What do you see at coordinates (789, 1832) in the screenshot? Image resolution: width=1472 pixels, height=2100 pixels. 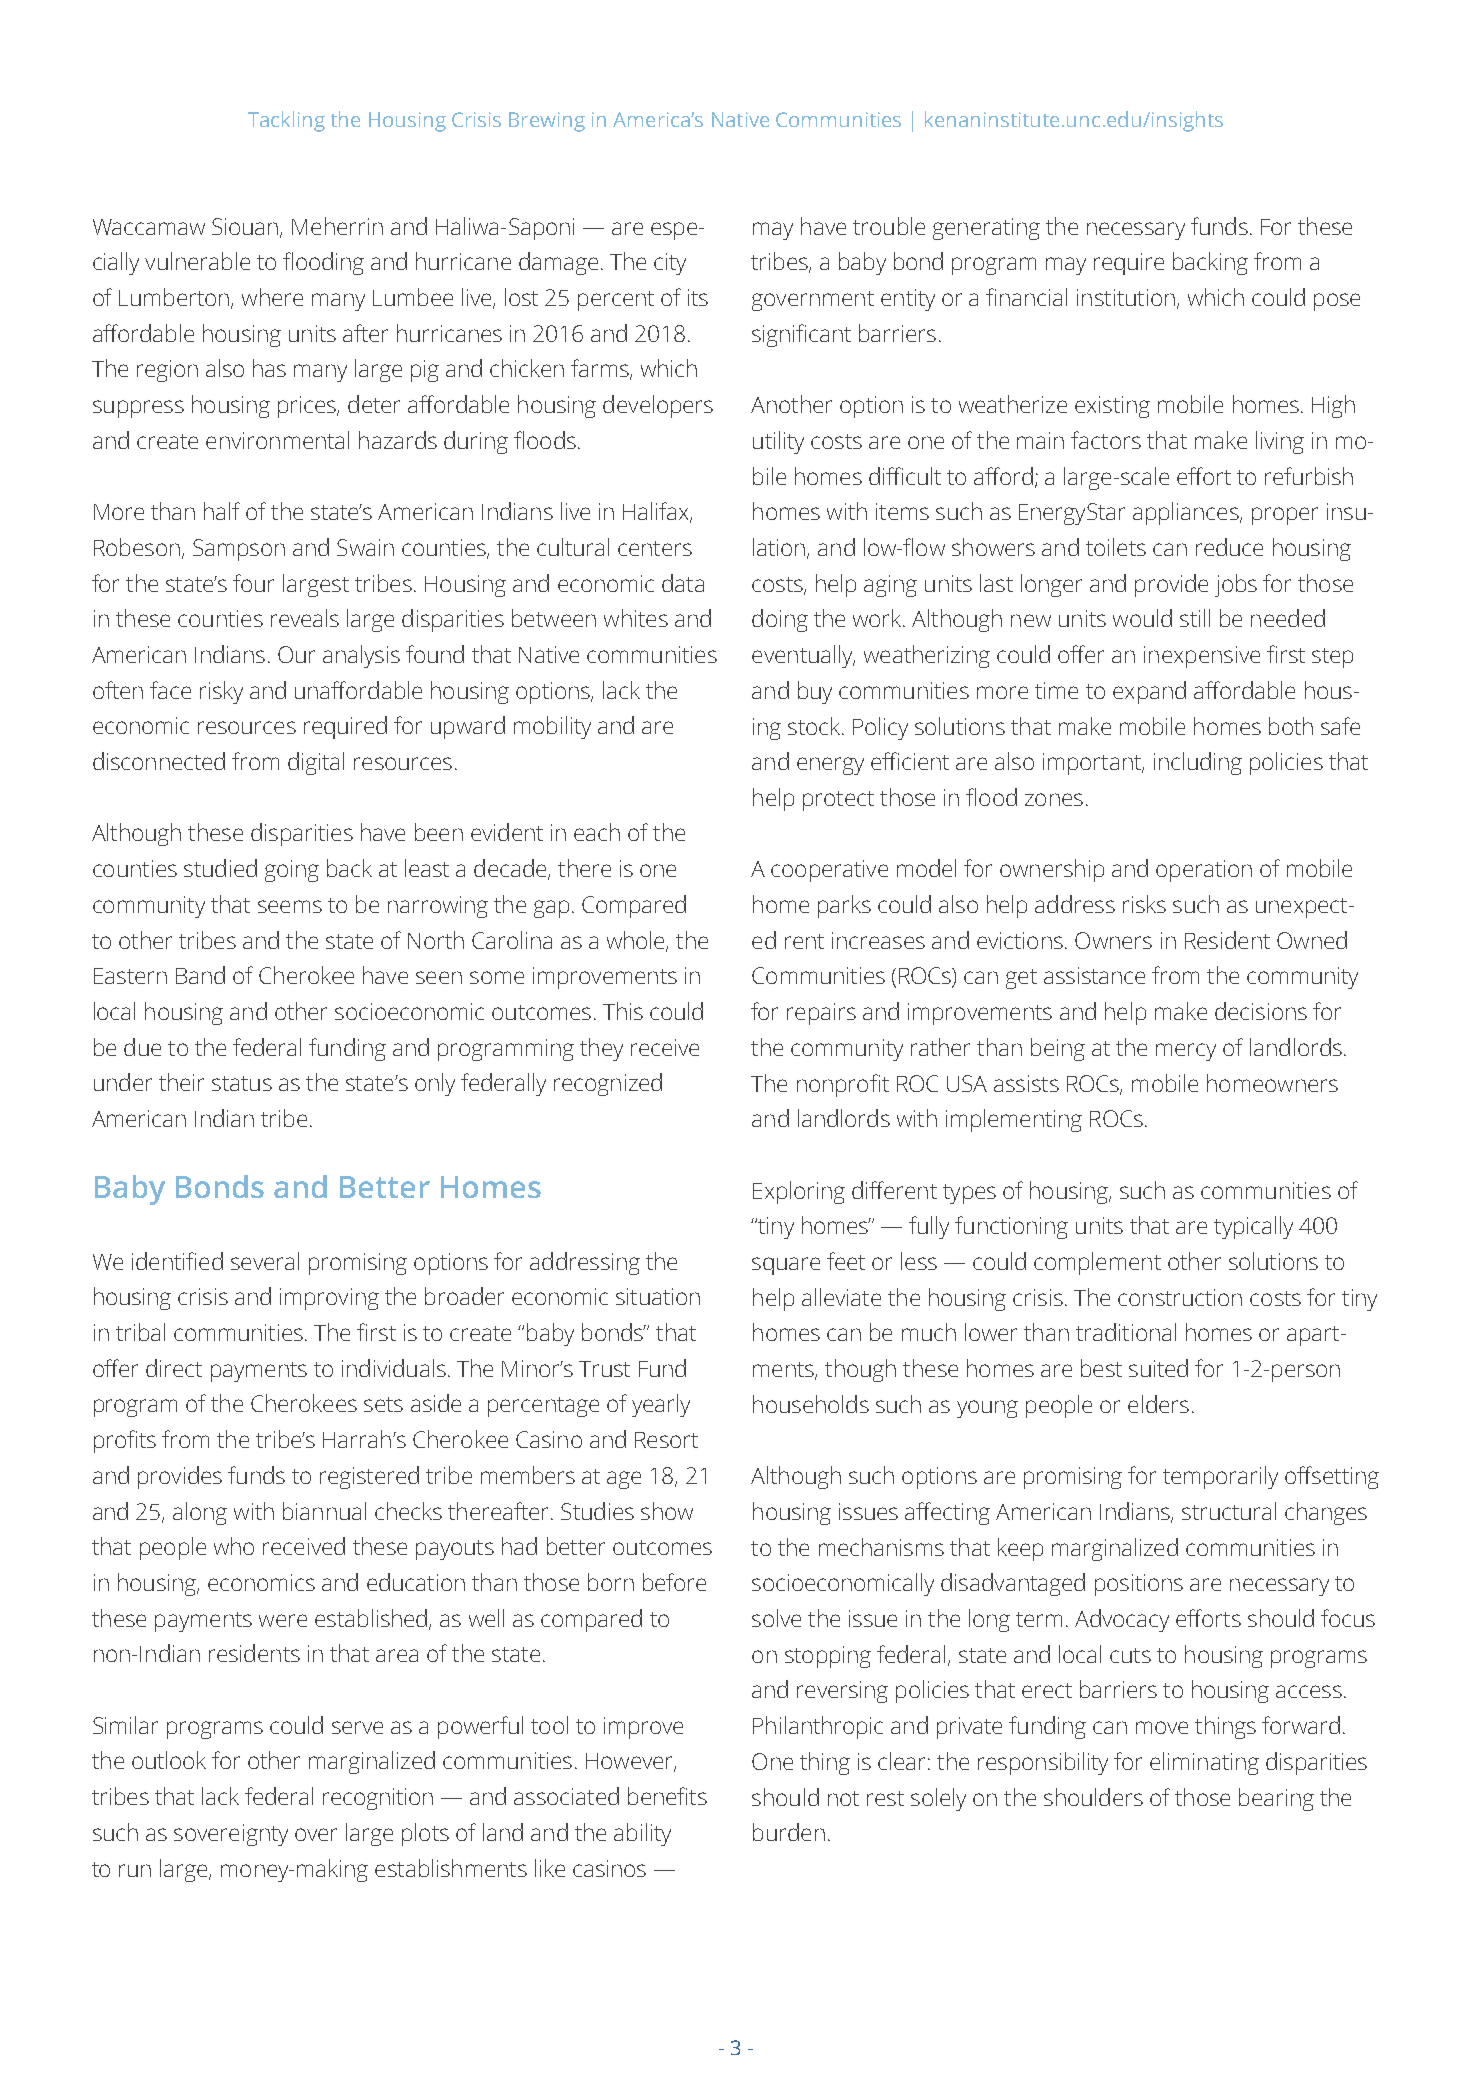 I see `burden` at bounding box center [789, 1832].
